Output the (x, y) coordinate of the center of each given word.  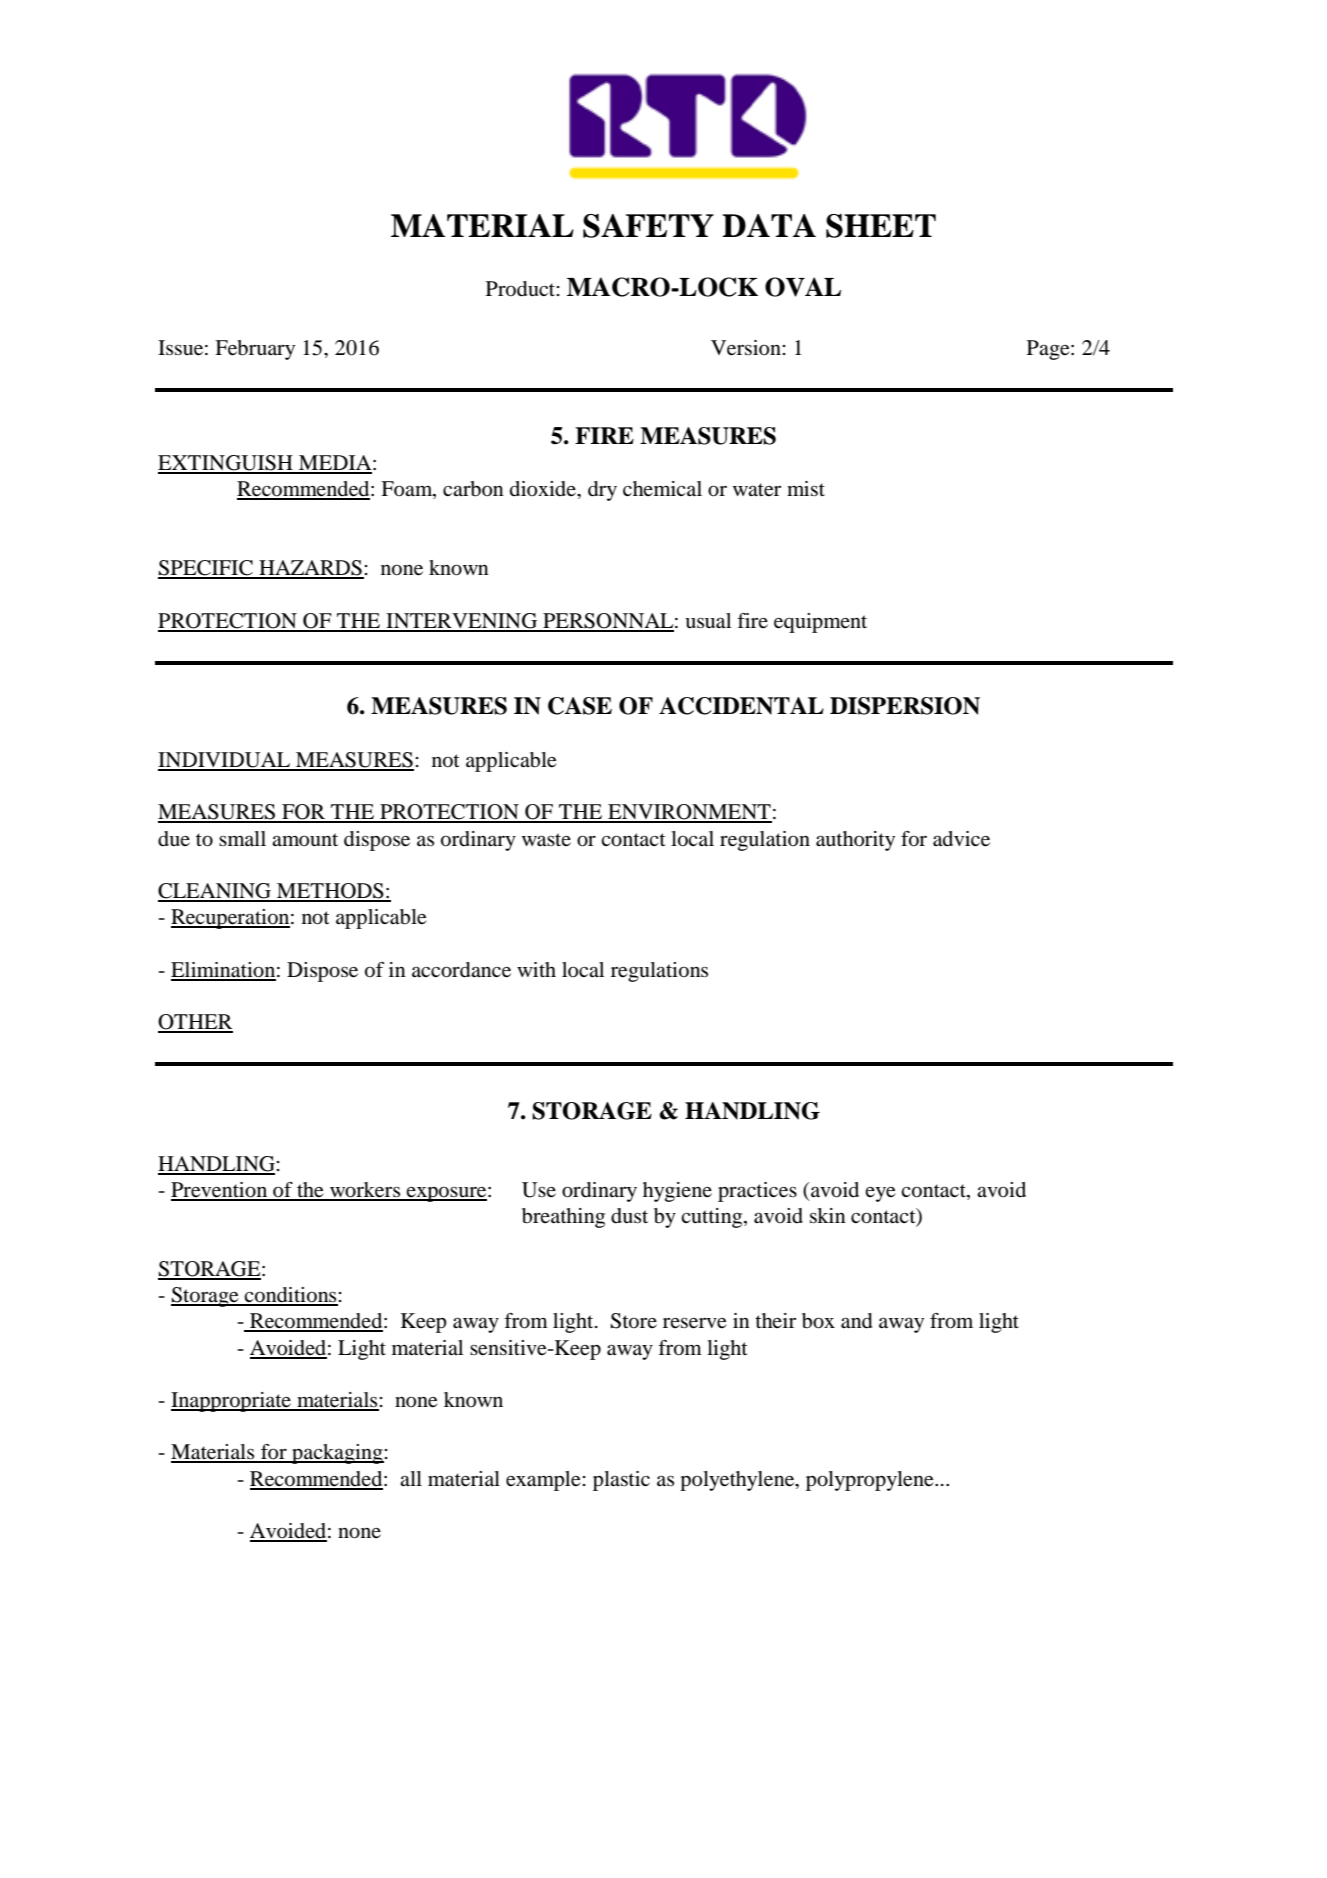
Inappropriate (232, 1402)
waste (546, 840)
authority (855, 841)
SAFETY (648, 226)
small (242, 838)
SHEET (881, 226)
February (255, 350)
